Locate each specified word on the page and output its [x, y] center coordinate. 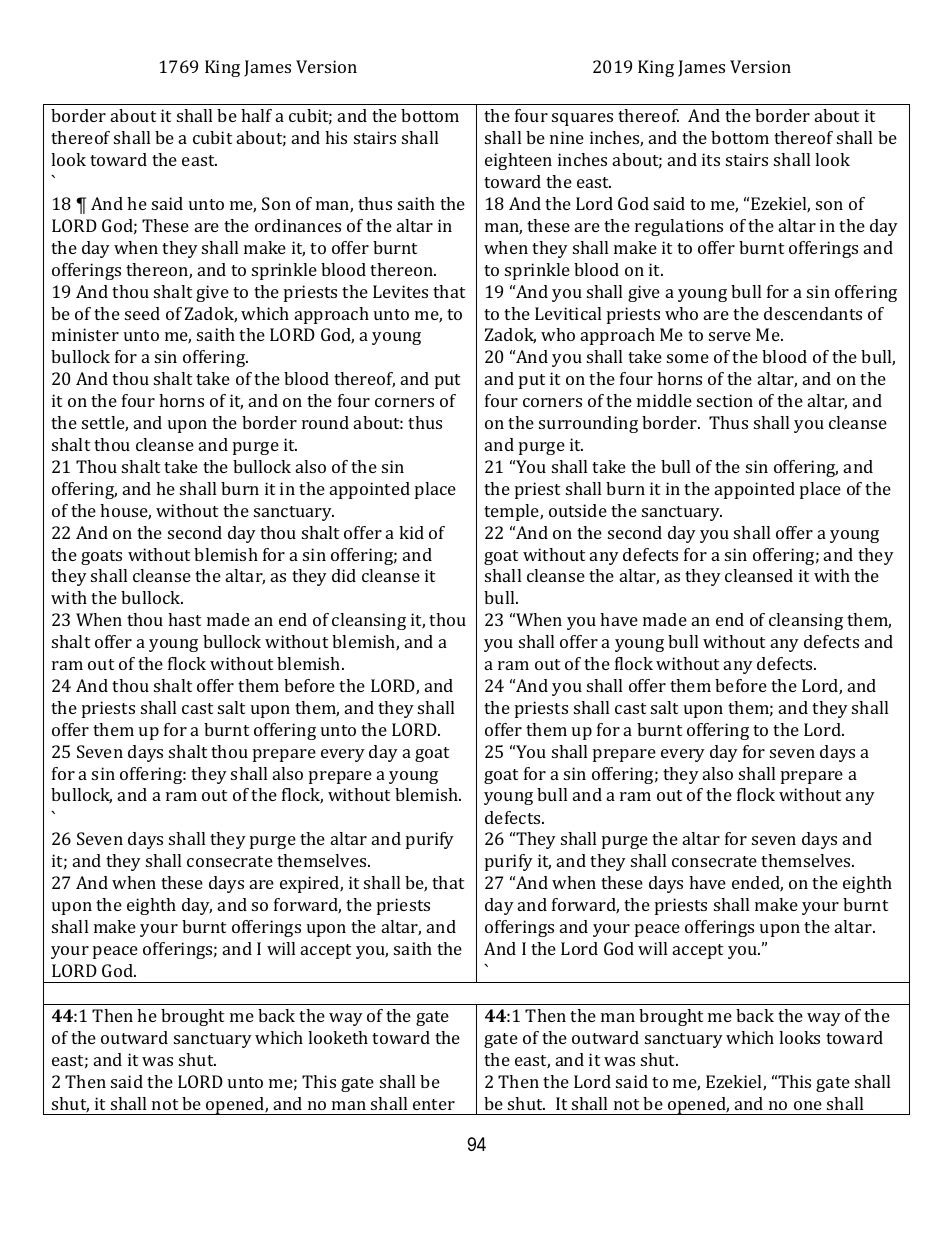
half [256, 115]
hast [184, 619]
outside [578, 510]
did [344, 575]
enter [434, 1104]
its [711, 159]
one [808, 1105]
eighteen [518, 161]
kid [411, 532]
